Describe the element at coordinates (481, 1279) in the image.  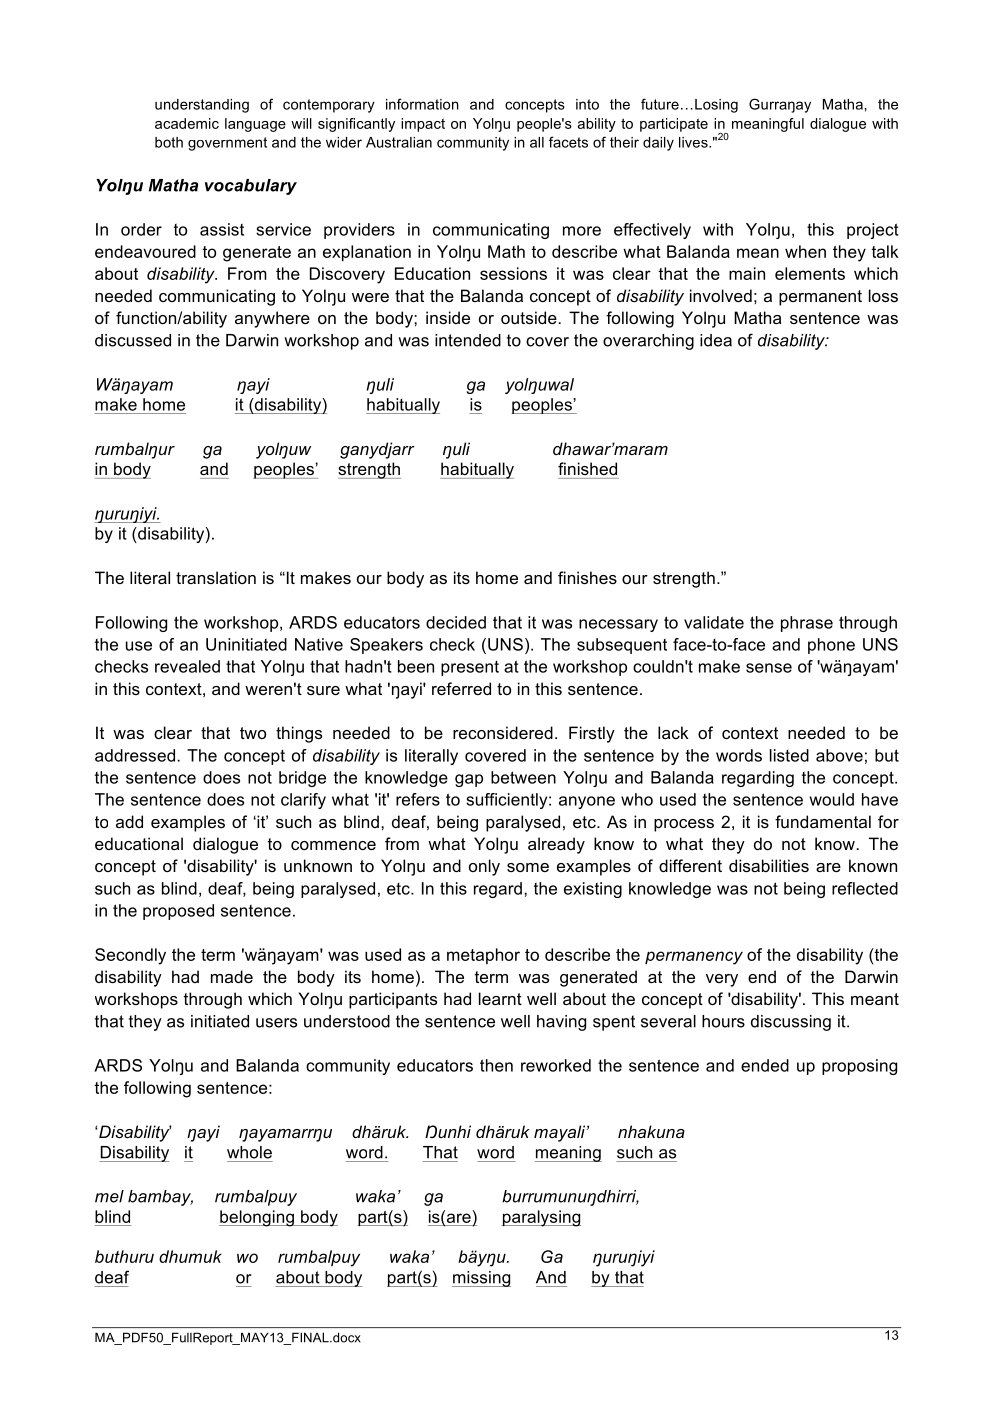
I see `missing` at that location.
